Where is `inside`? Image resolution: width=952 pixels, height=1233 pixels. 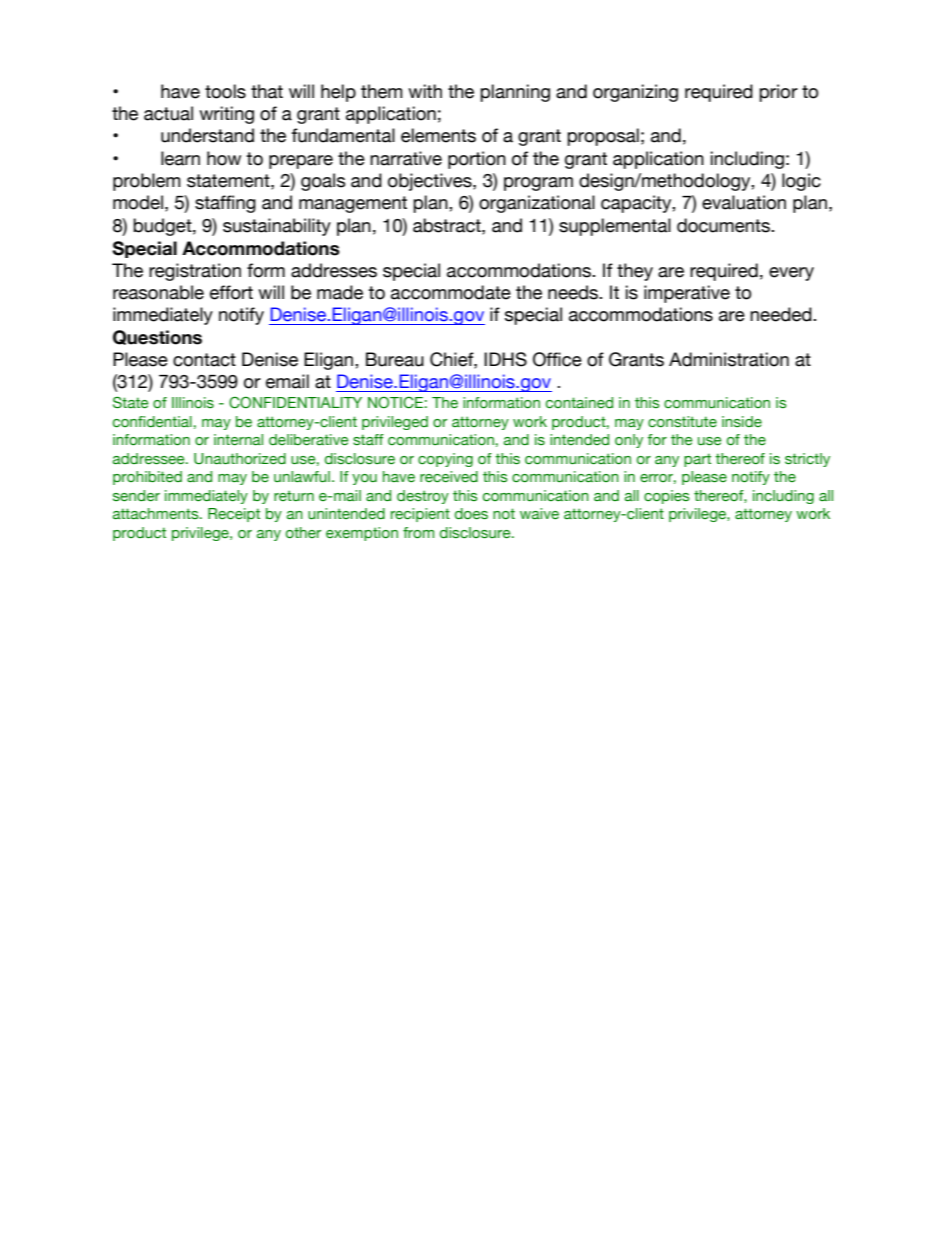
inside is located at coordinates (742, 421).
